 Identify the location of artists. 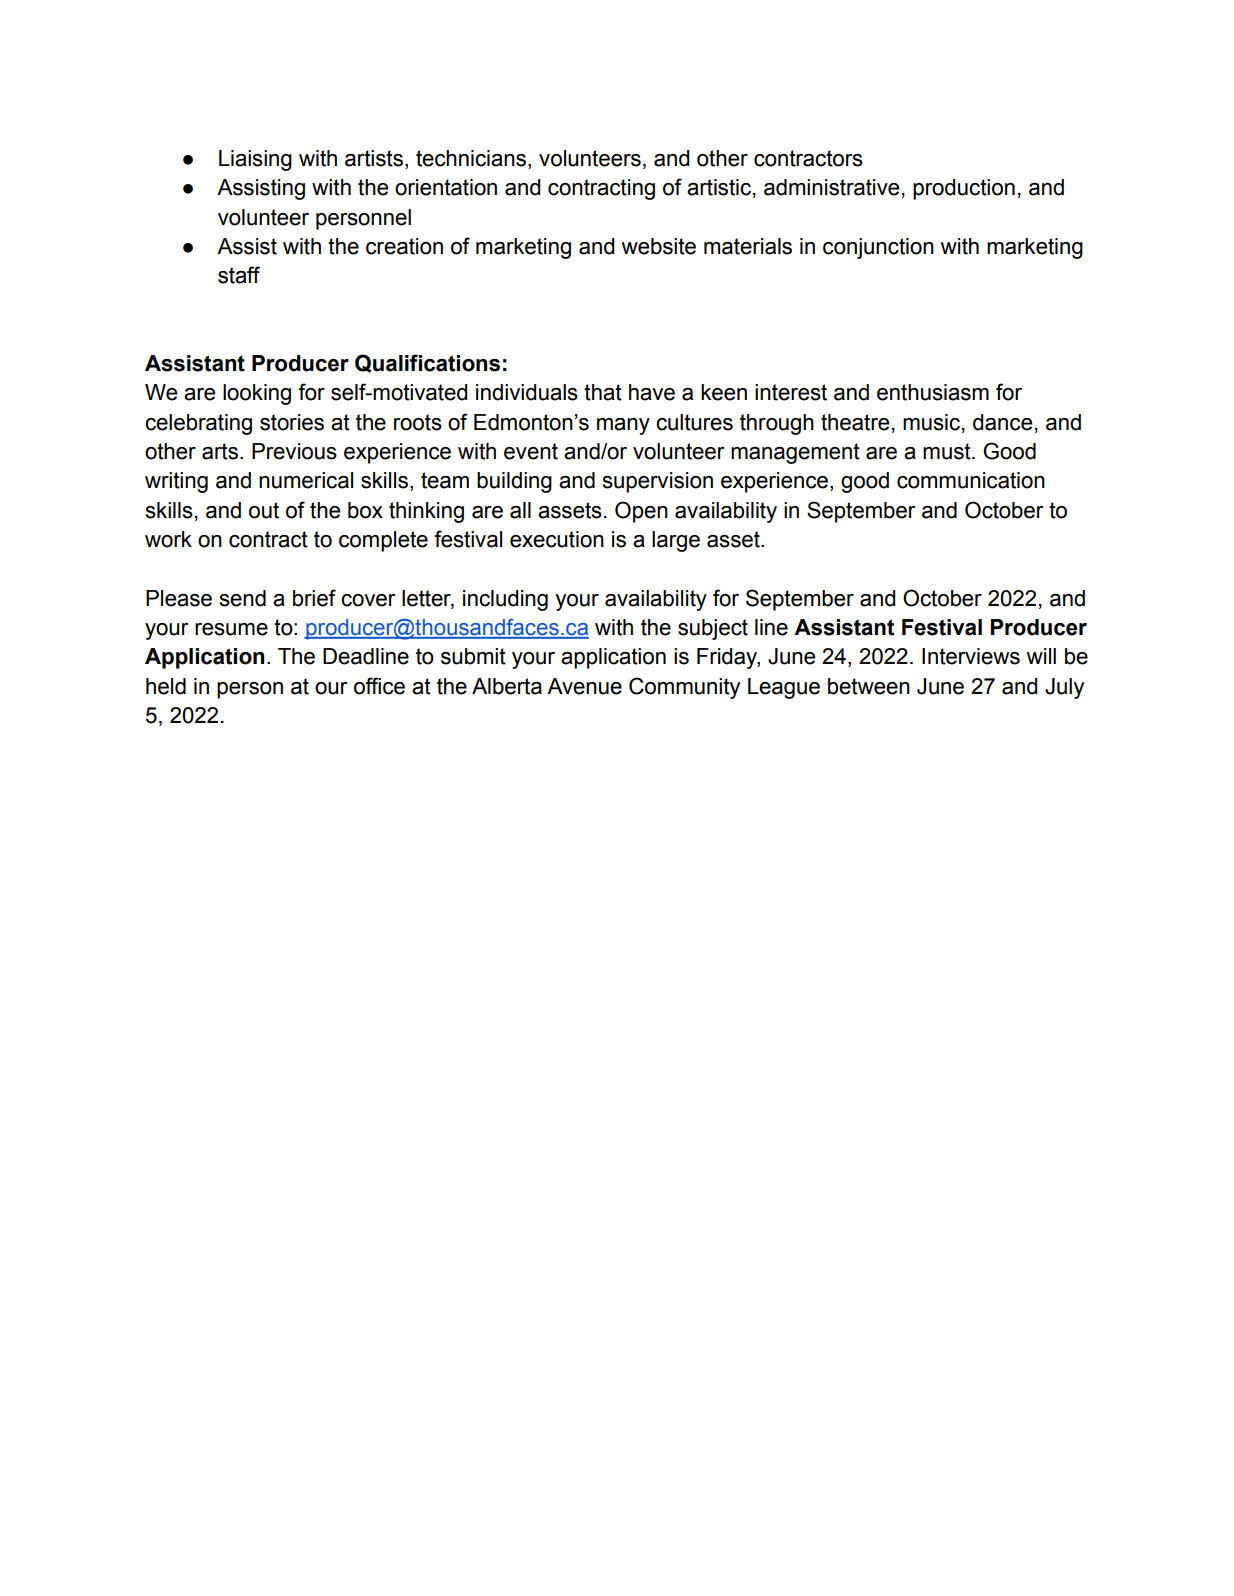
(374, 158).
